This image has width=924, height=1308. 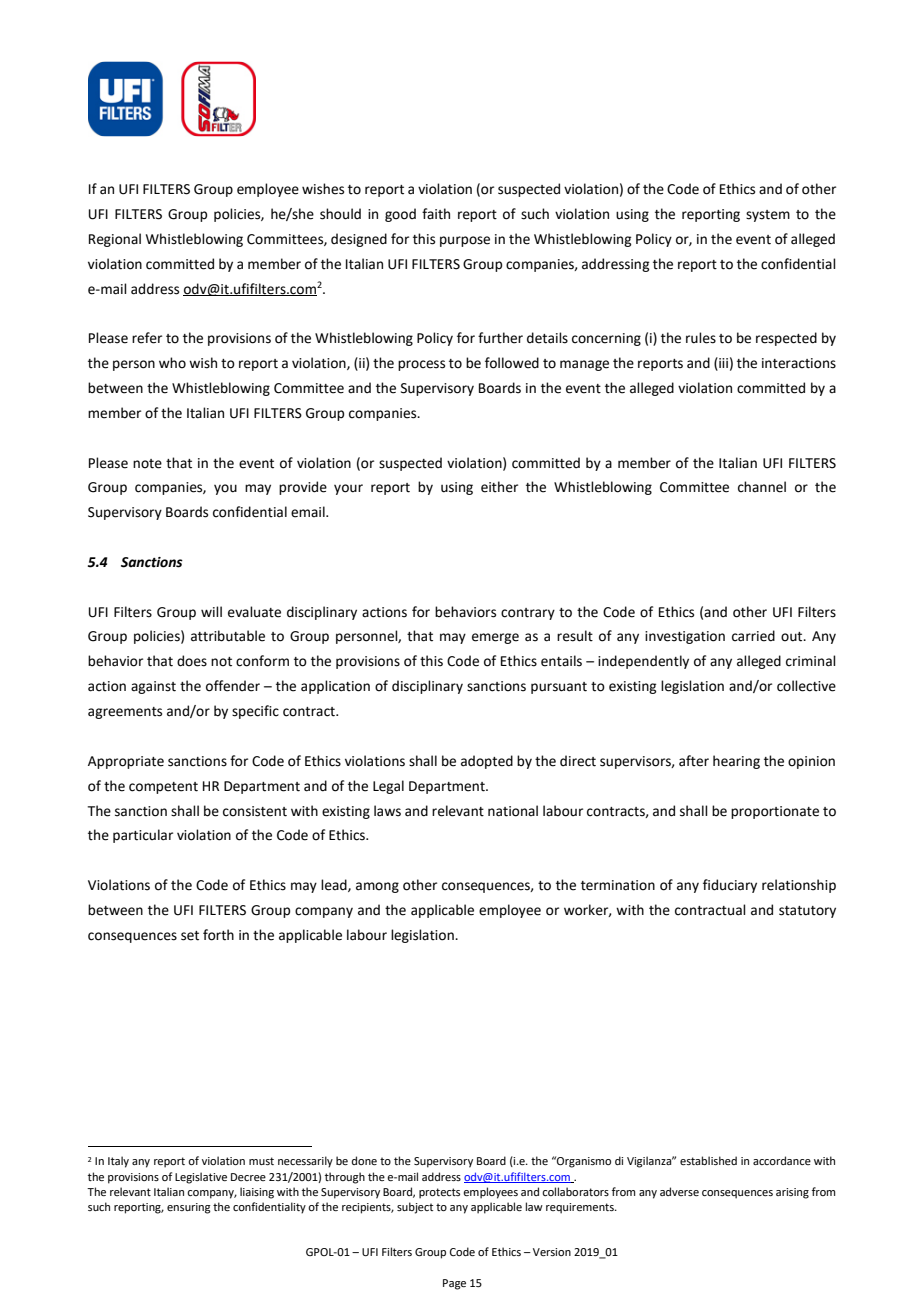 What do you see at coordinates (499, 487) in the image?
I see `either` at bounding box center [499, 487].
